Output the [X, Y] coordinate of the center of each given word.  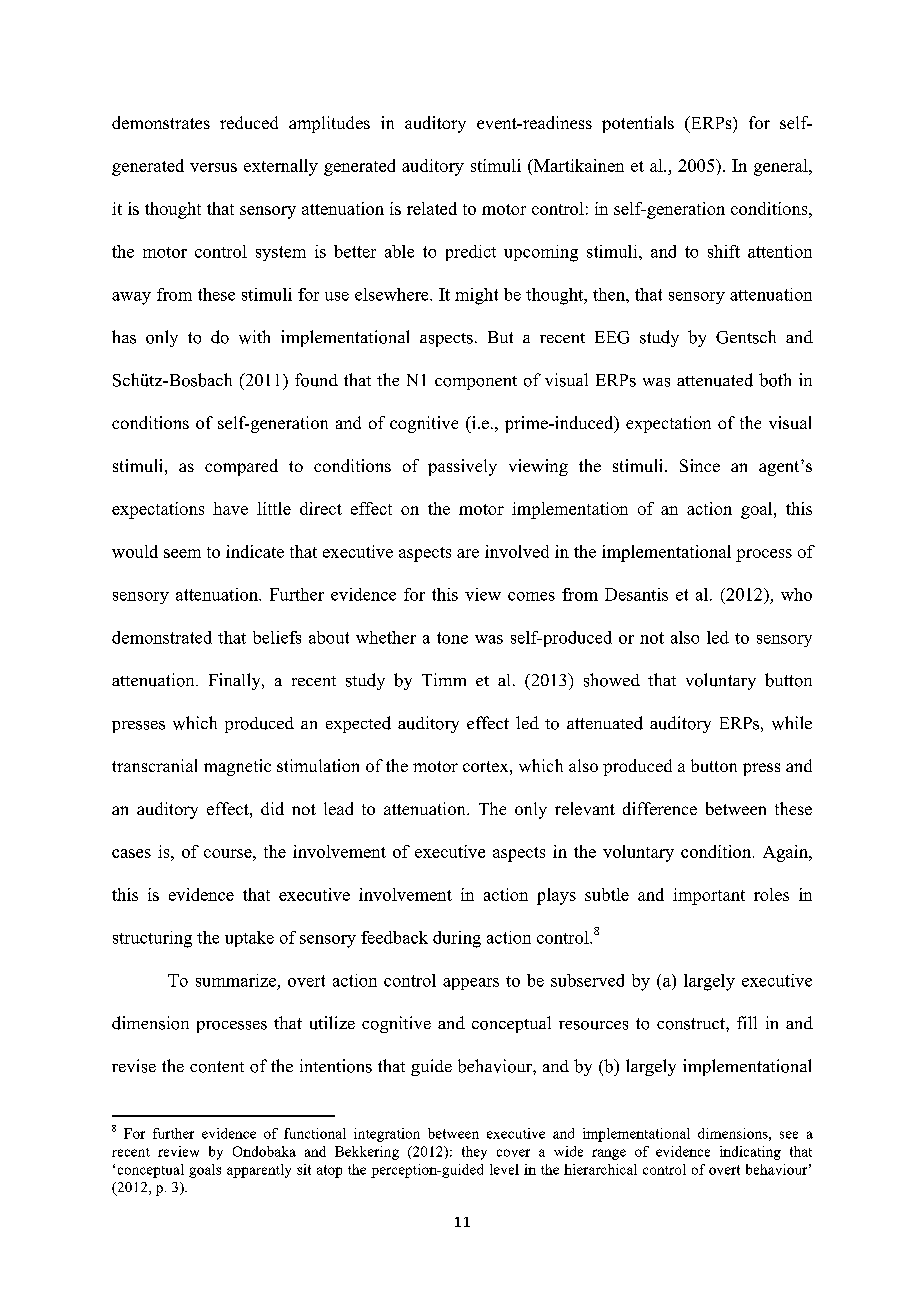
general [782, 167]
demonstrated [162, 637]
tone [452, 638]
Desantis [636, 594]
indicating [750, 1153]
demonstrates [161, 122]
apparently [259, 1171]
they [474, 1153]
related [432, 208]
